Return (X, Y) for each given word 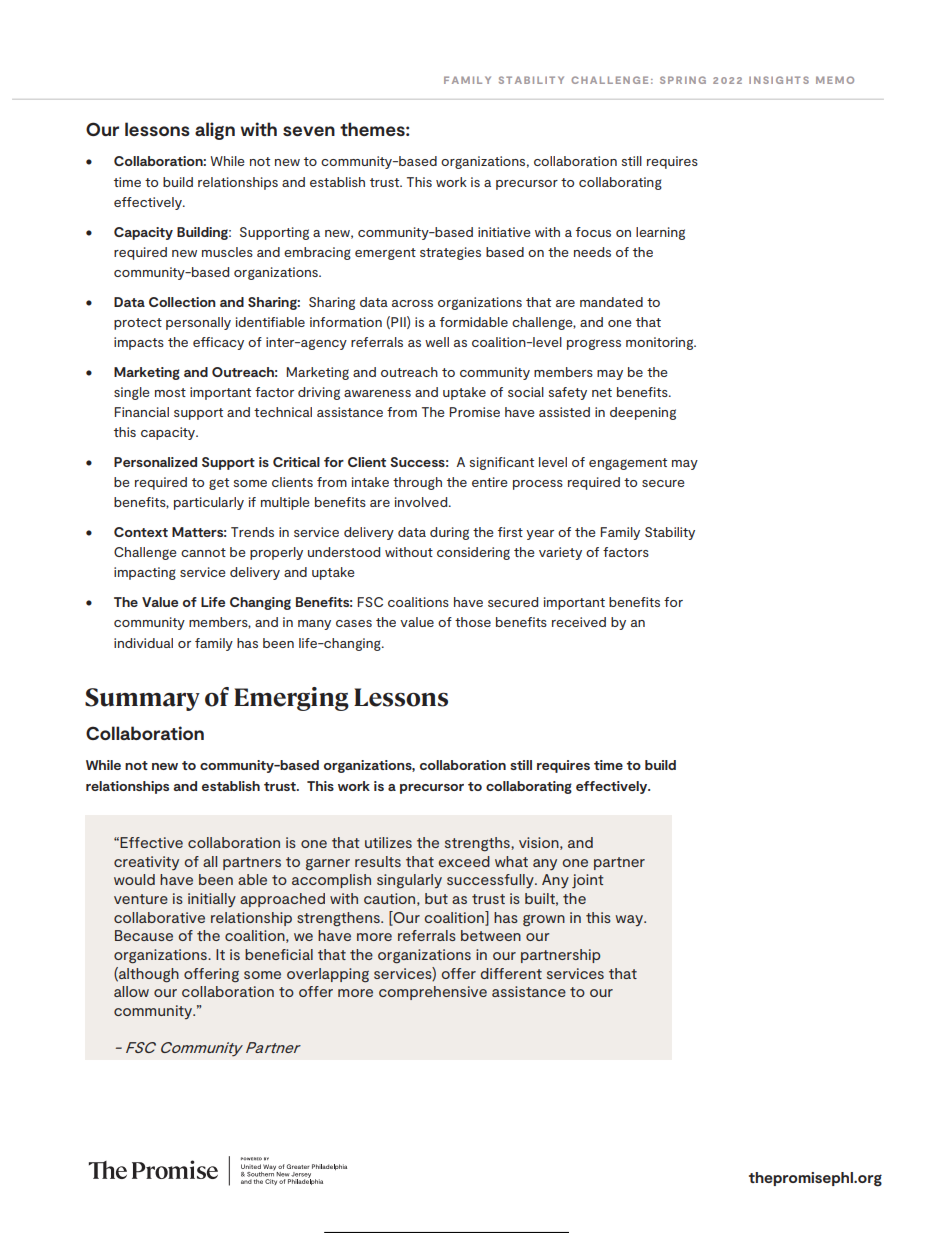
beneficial (279, 954)
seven (309, 131)
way (630, 920)
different (511, 973)
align (215, 131)
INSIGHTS (779, 80)
